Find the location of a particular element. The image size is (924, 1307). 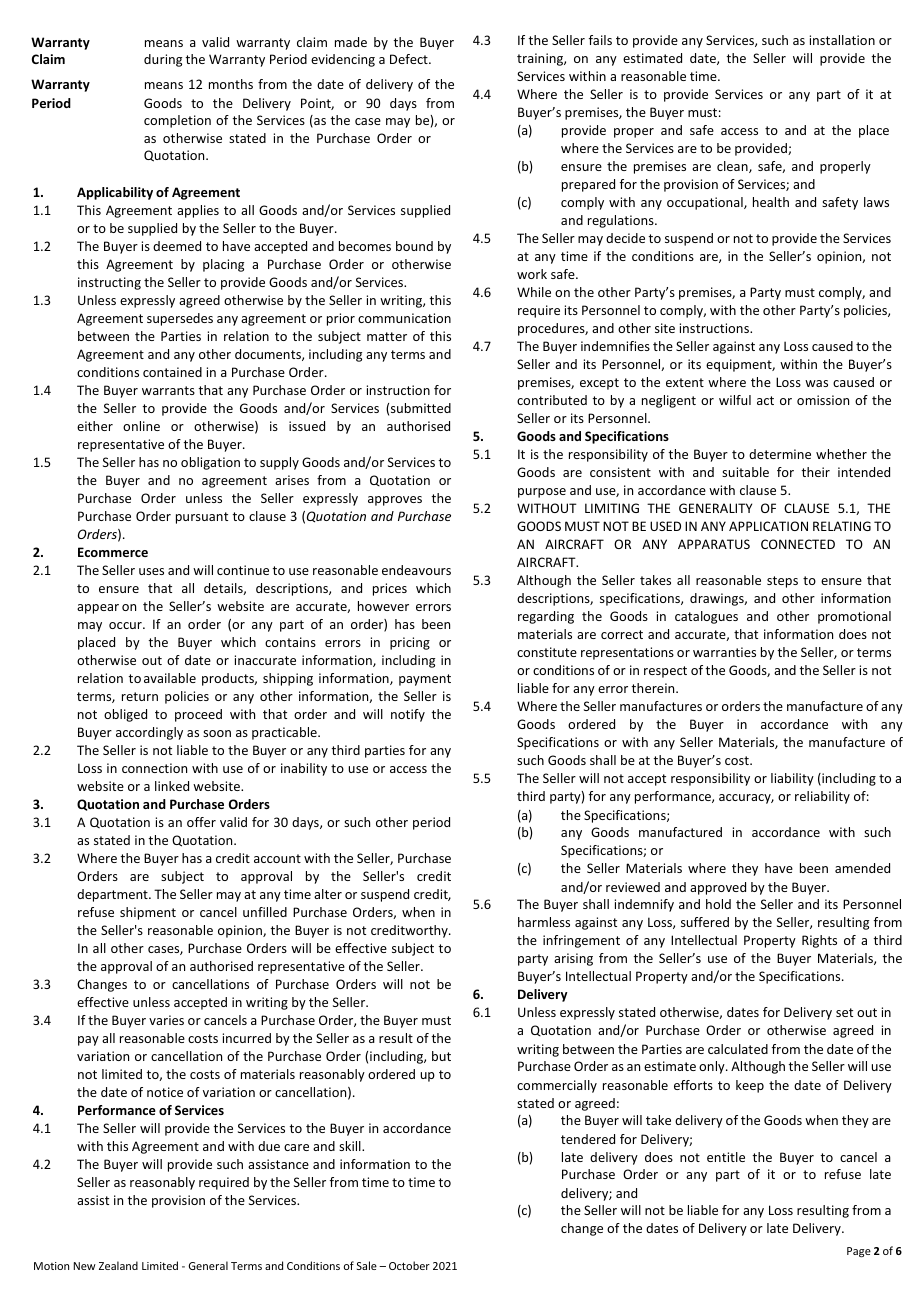

installation is located at coordinates (842, 40).
